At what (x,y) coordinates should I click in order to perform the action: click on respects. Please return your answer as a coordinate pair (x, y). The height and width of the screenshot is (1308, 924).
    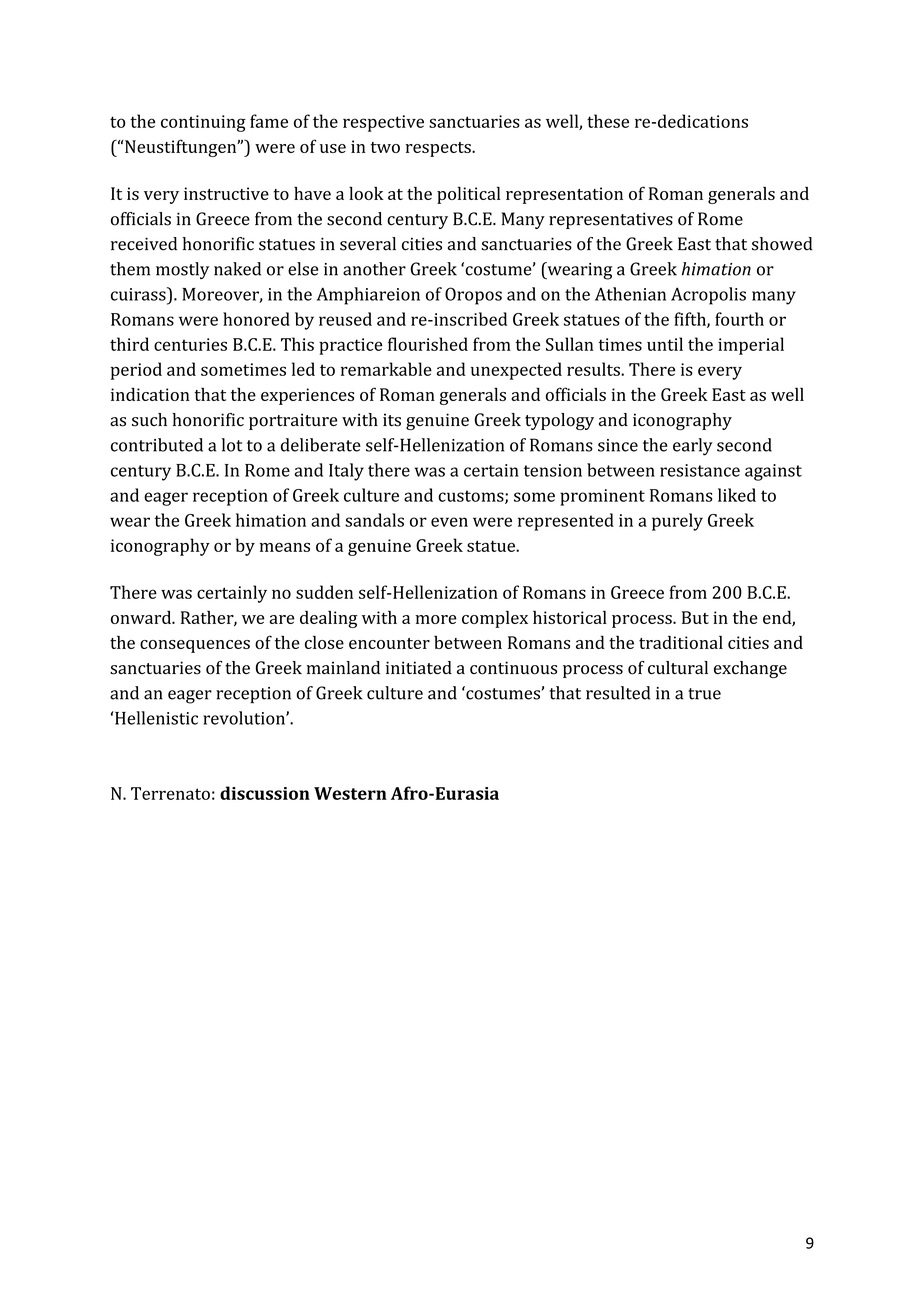
    Looking at the image, I should click on (439, 149).
